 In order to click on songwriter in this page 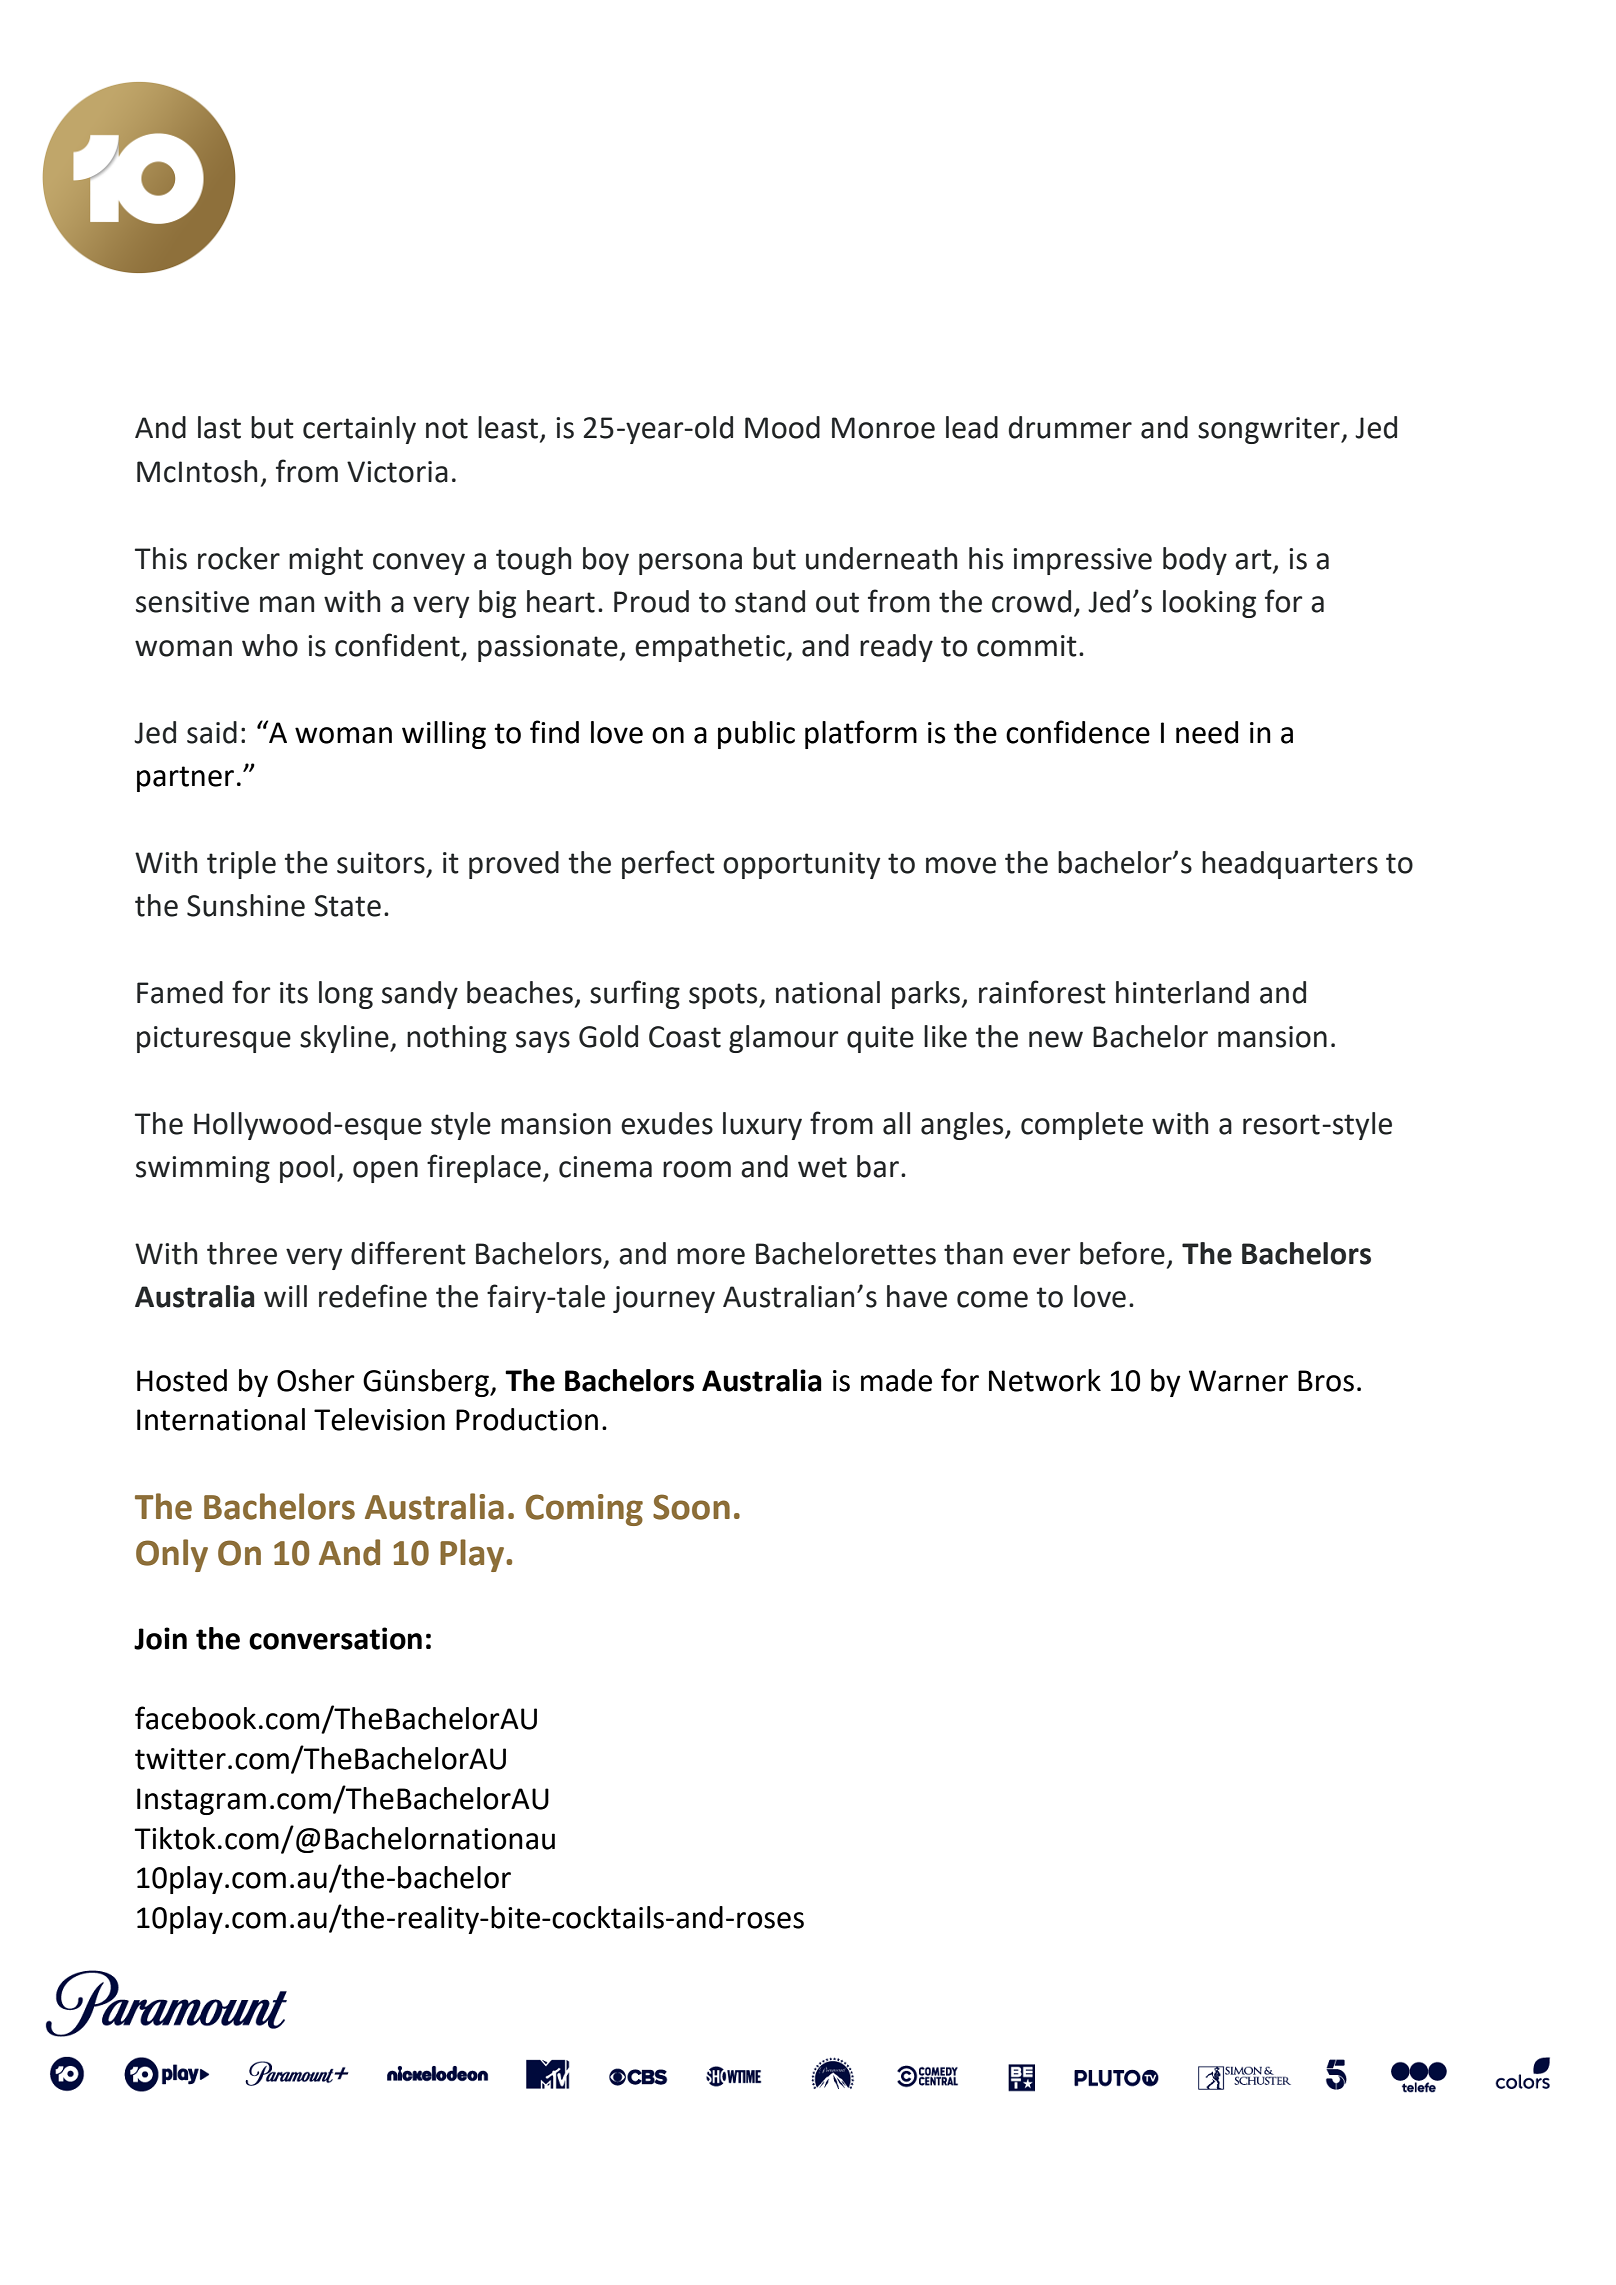, I will do `click(1270, 430)`.
